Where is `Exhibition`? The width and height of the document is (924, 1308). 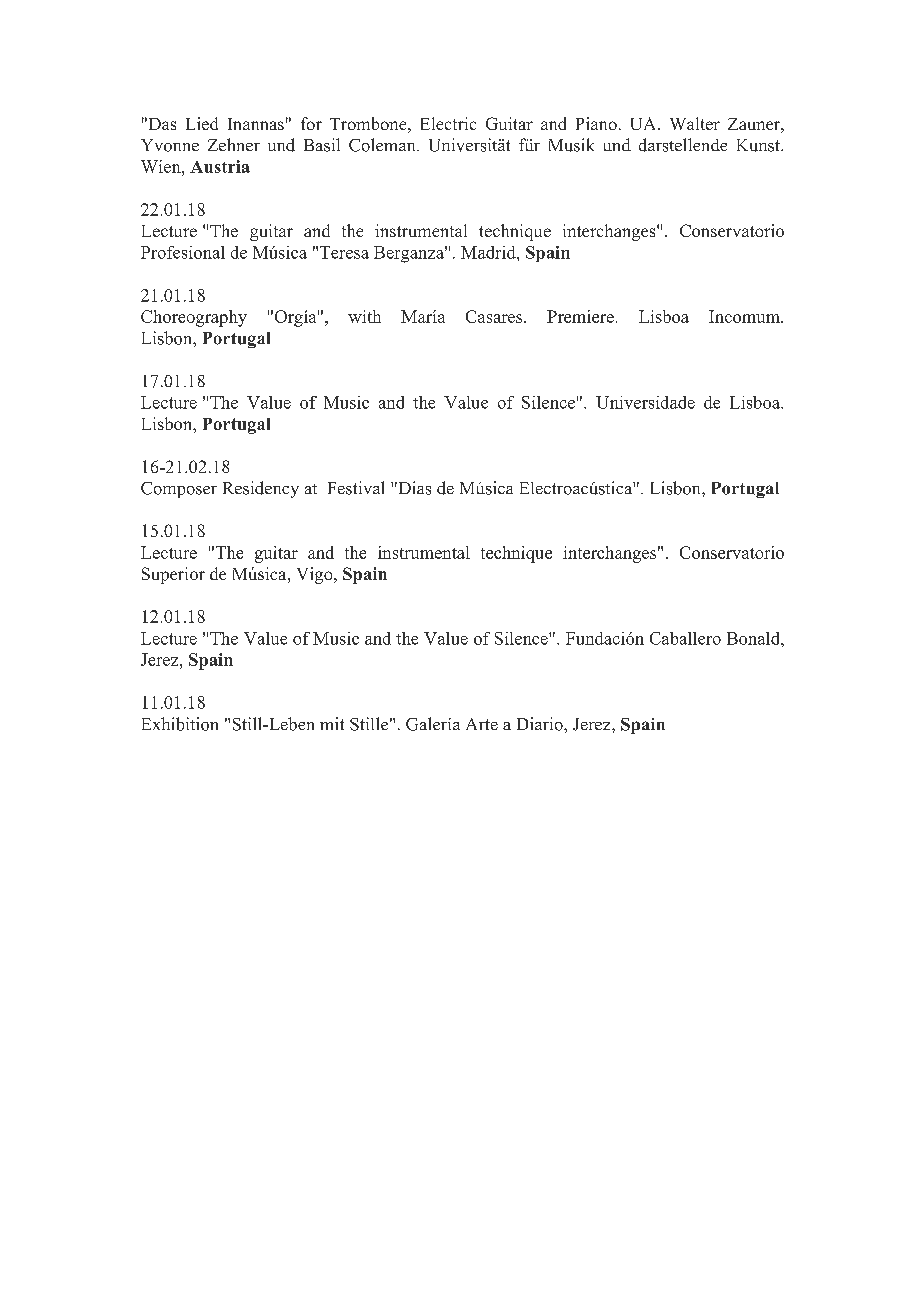
Exhibition is located at coordinates (180, 724).
